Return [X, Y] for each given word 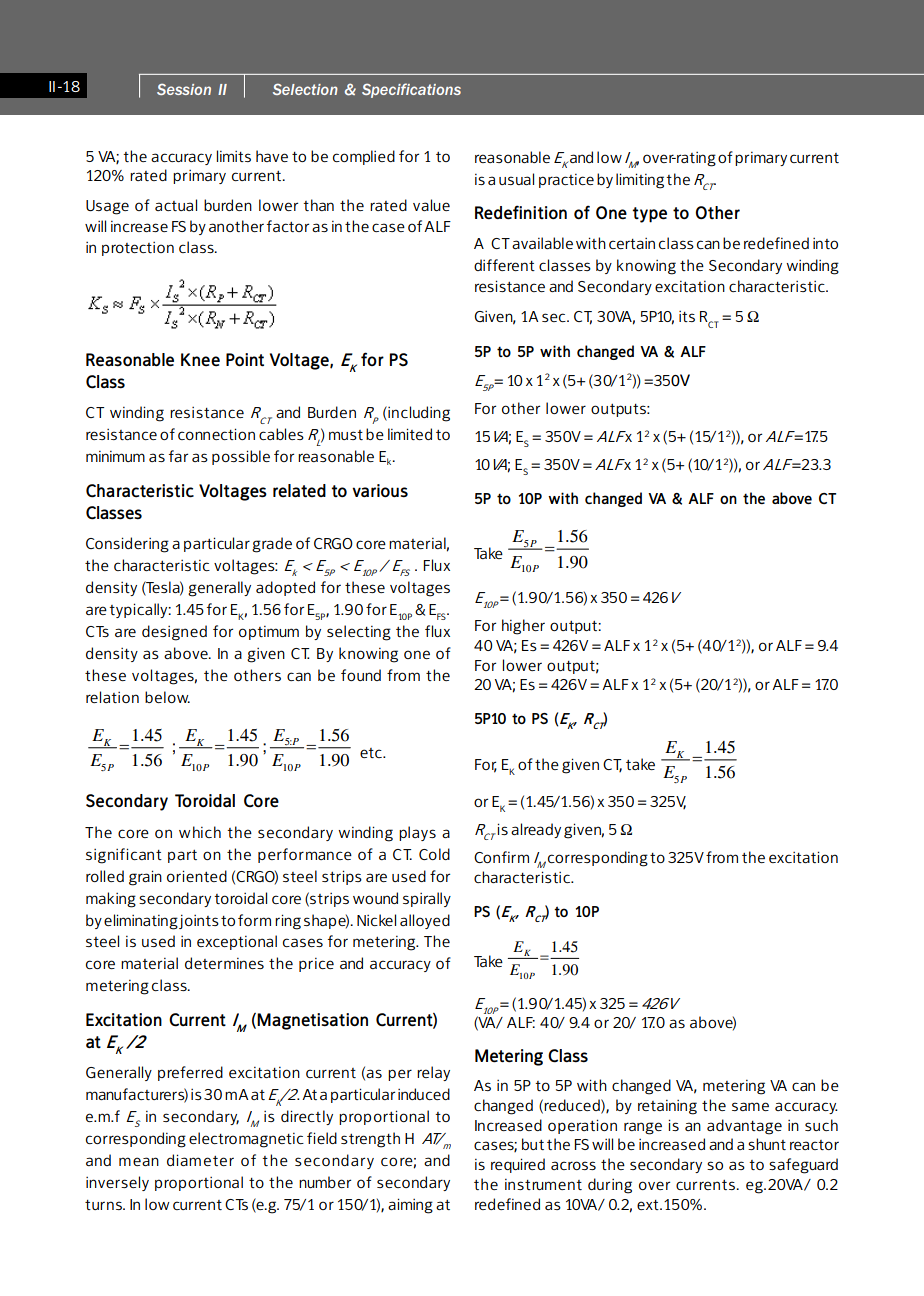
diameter [200, 1160]
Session [184, 89]
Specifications [411, 90]
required [518, 1165]
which [200, 832]
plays [417, 833]
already [536, 830]
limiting [640, 181]
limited [410, 434]
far [178, 456]
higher [523, 627]
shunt [767, 1144]
